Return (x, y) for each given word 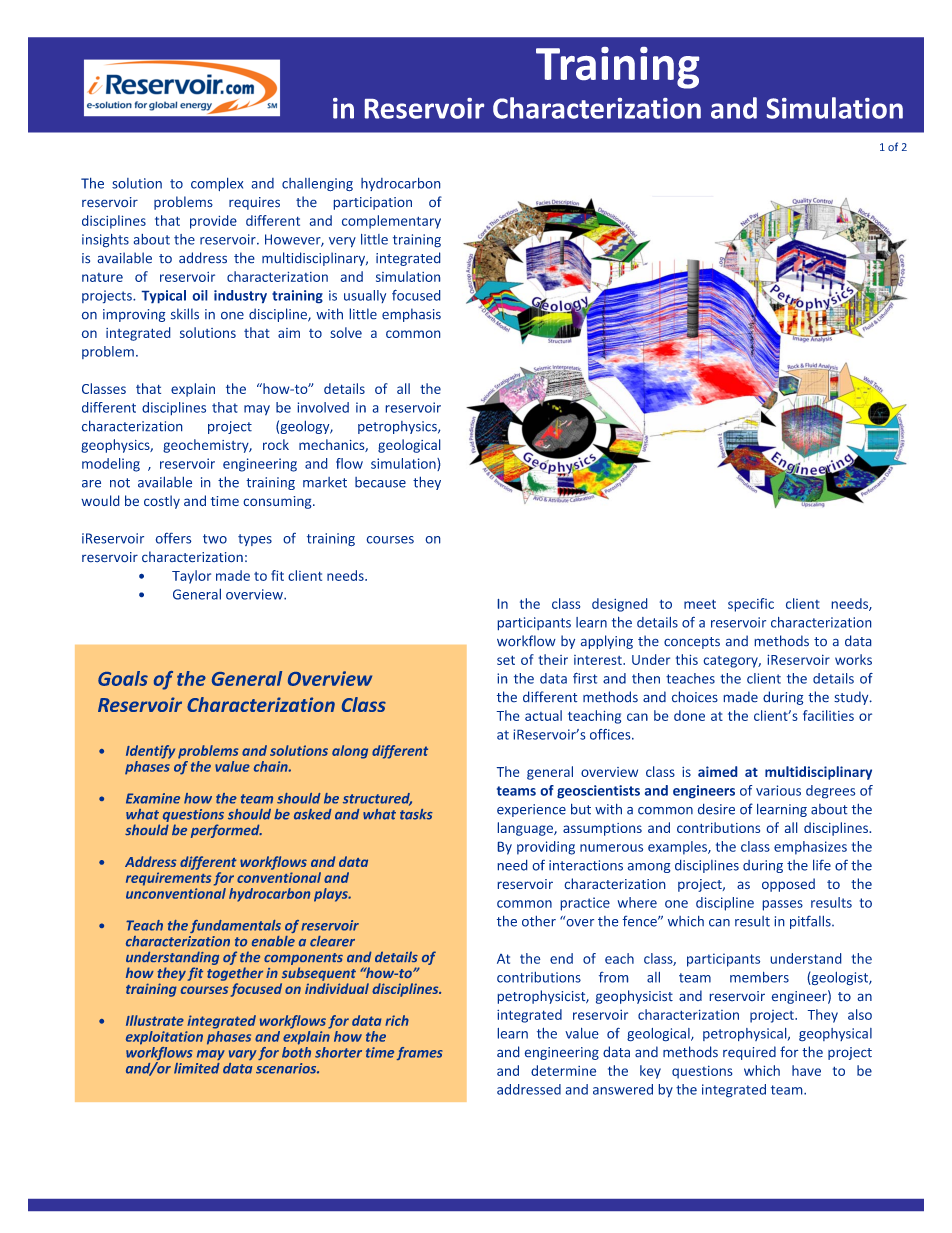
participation (373, 203)
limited (197, 1068)
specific (751, 605)
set (506, 660)
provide (213, 222)
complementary (391, 222)
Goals (123, 678)
